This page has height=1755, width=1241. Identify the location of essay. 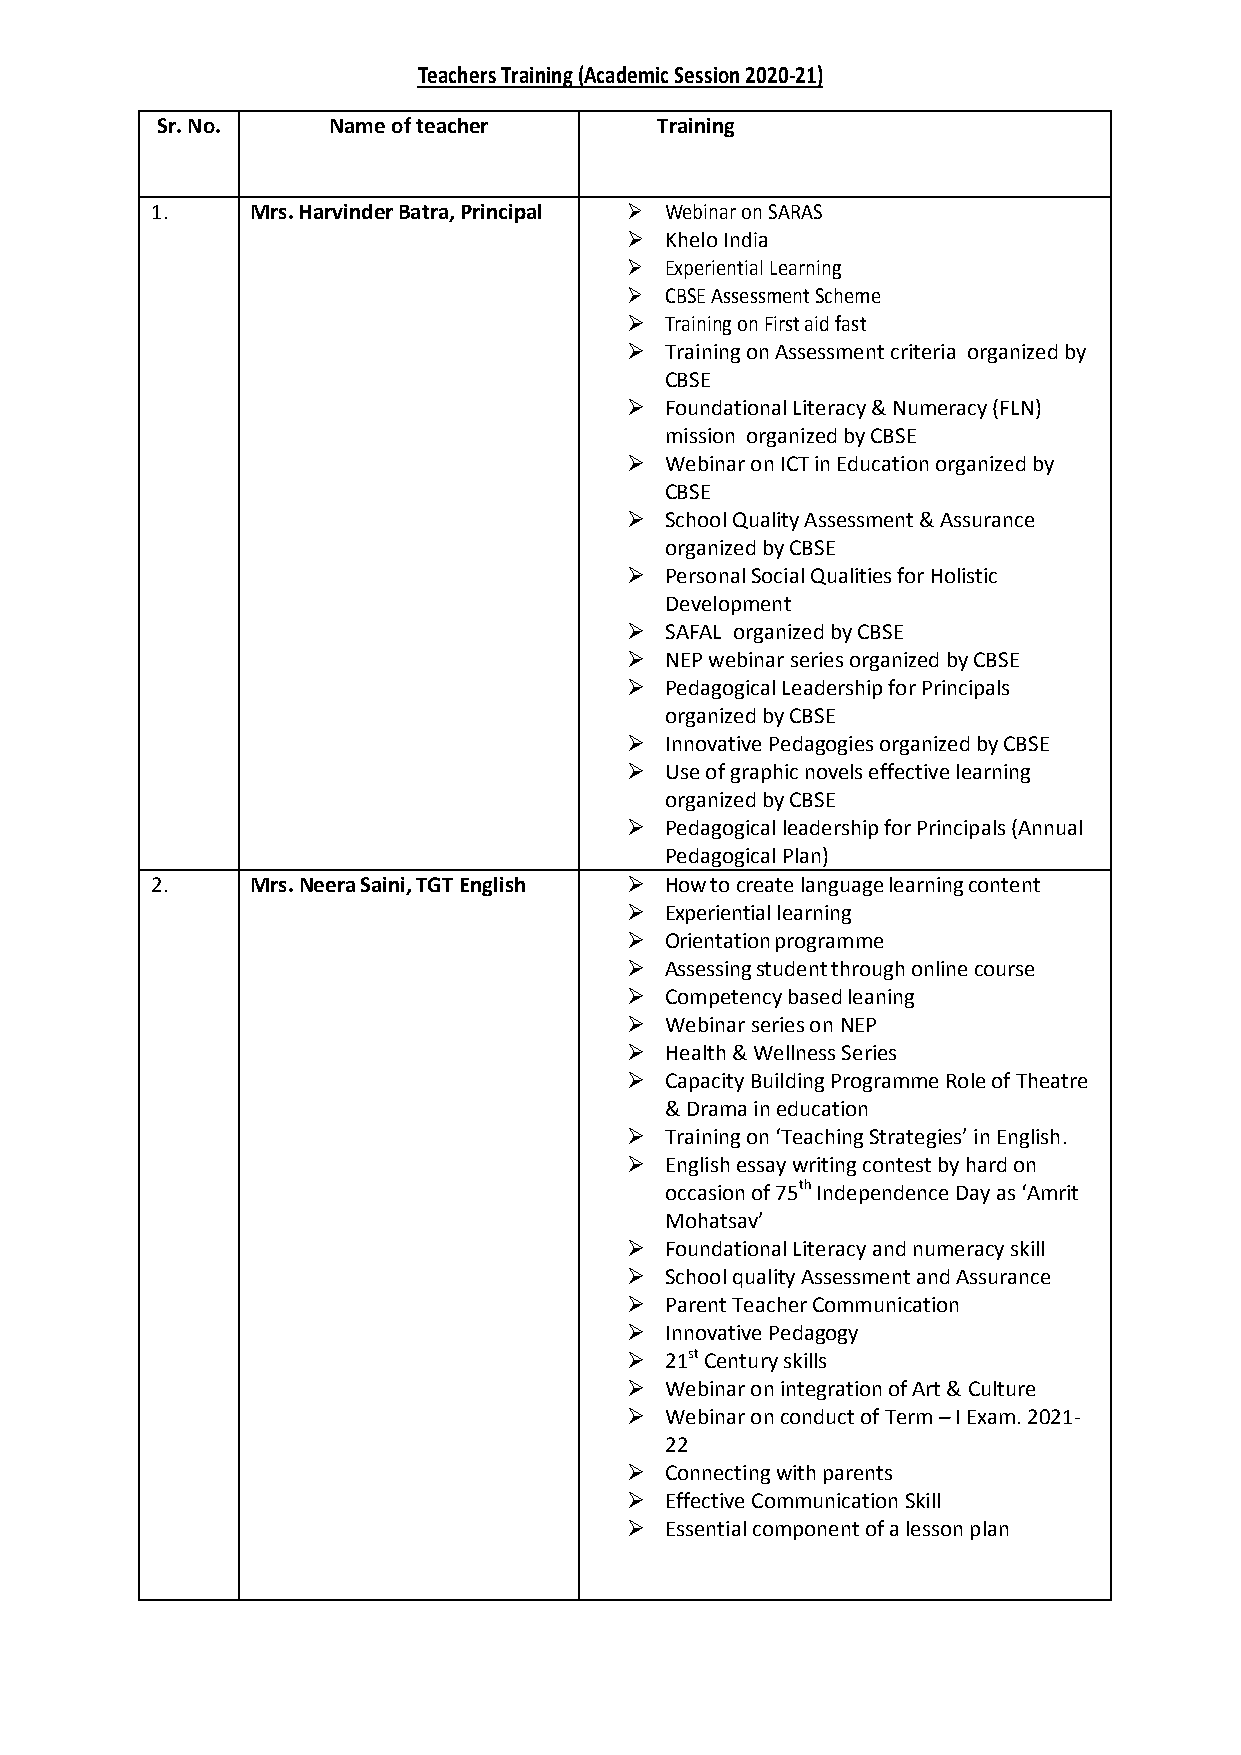
(761, 1168).
